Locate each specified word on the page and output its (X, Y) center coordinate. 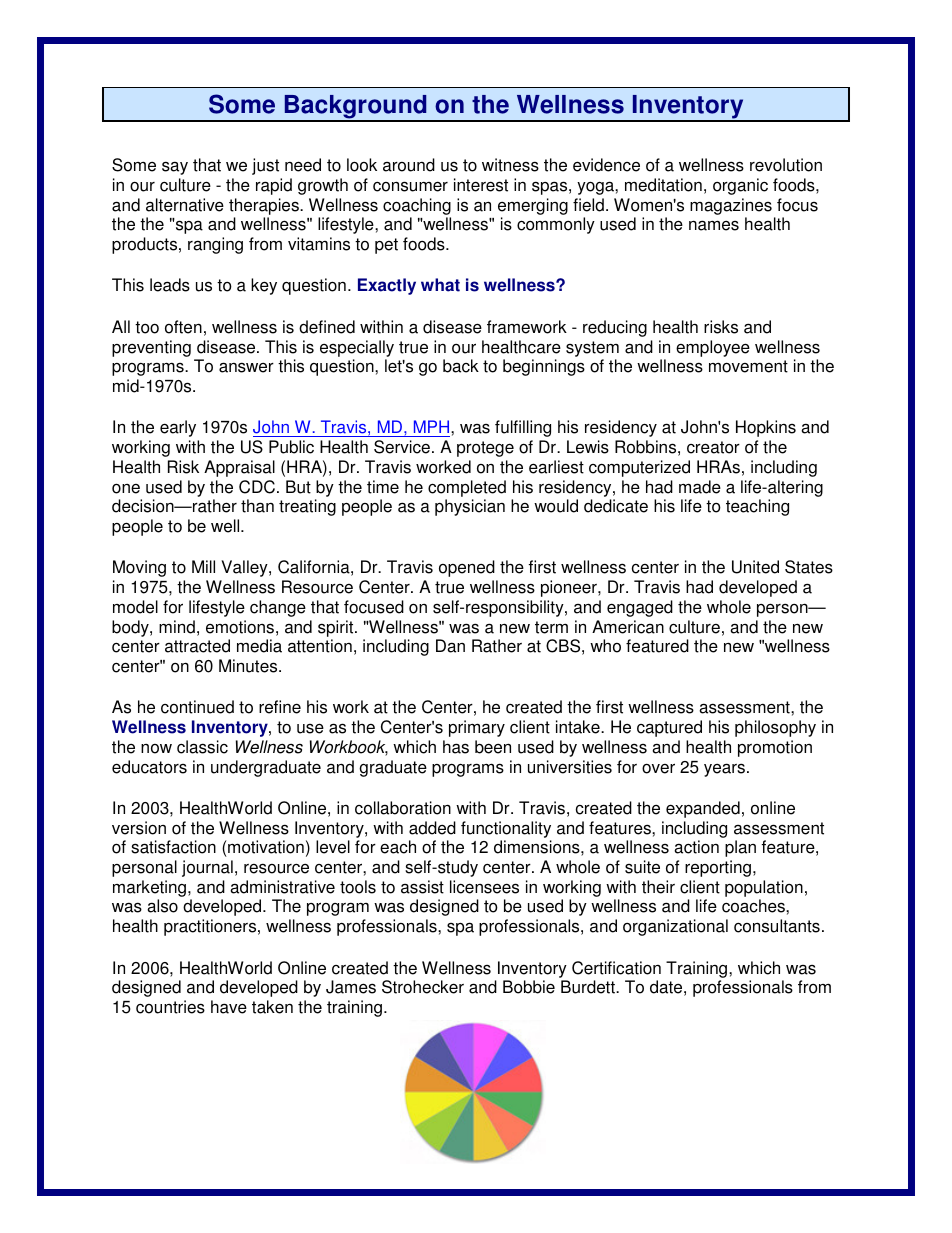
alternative (185, 205)
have (229, 1007)
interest (481, 185)
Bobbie (529, 987)
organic (740, 186)
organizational (675, 927)
